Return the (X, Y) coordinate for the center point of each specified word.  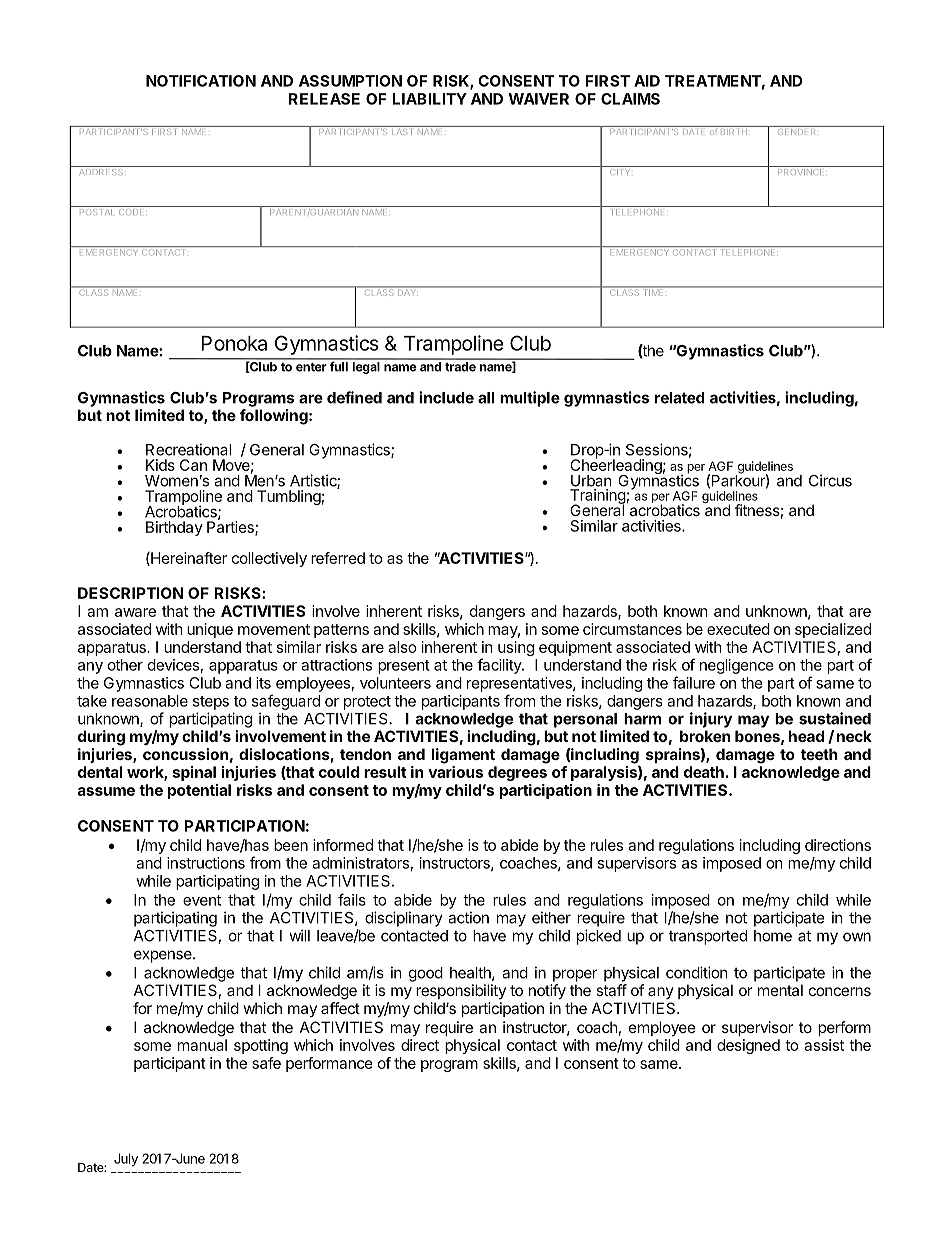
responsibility (461, 991)
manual (202, 1045)
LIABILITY (429, 99)
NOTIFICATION (201, 81)
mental (780, 990)
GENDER (797, 130)
